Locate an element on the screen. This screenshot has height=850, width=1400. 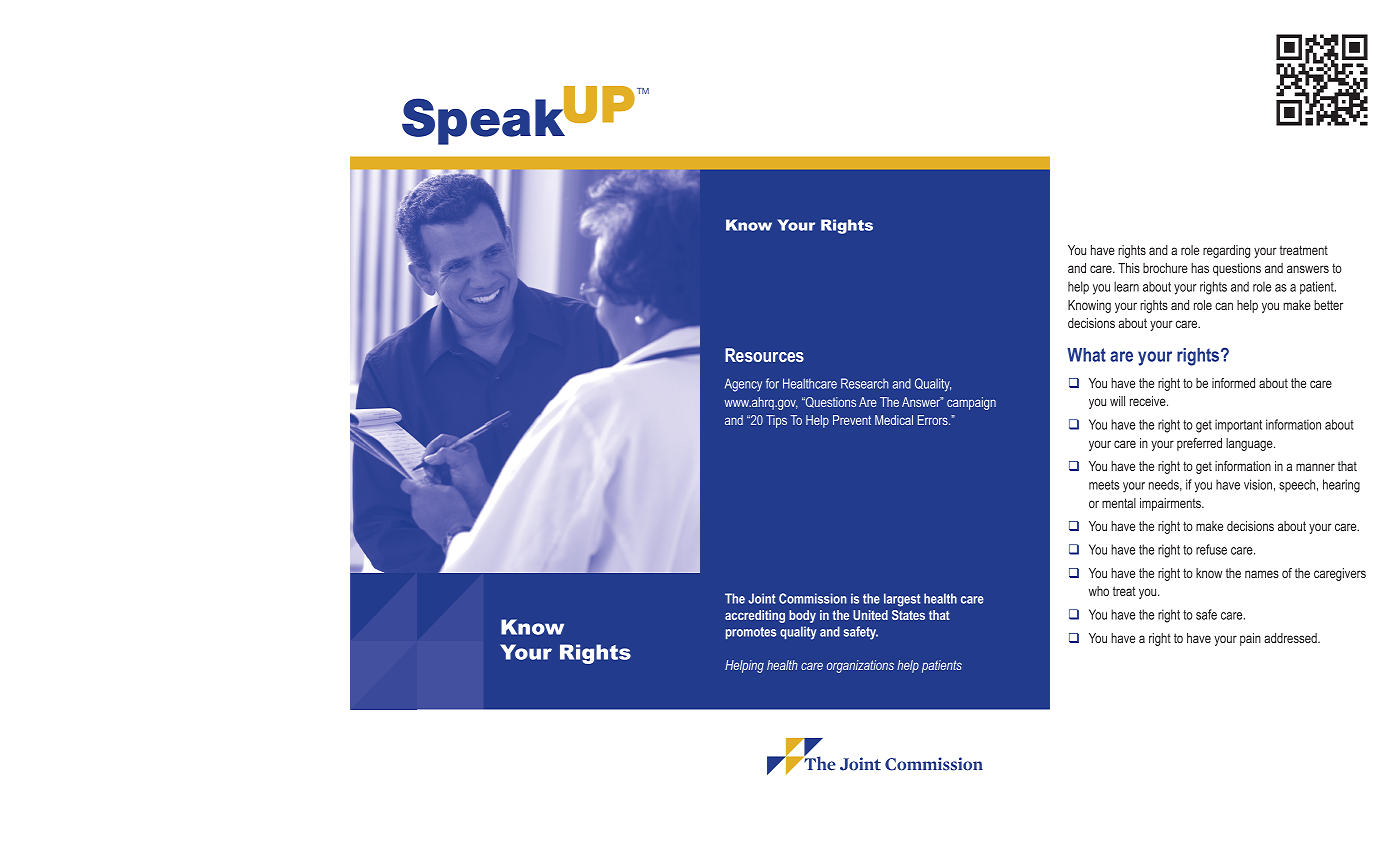
organizations is located at coordinates (860, 666).
